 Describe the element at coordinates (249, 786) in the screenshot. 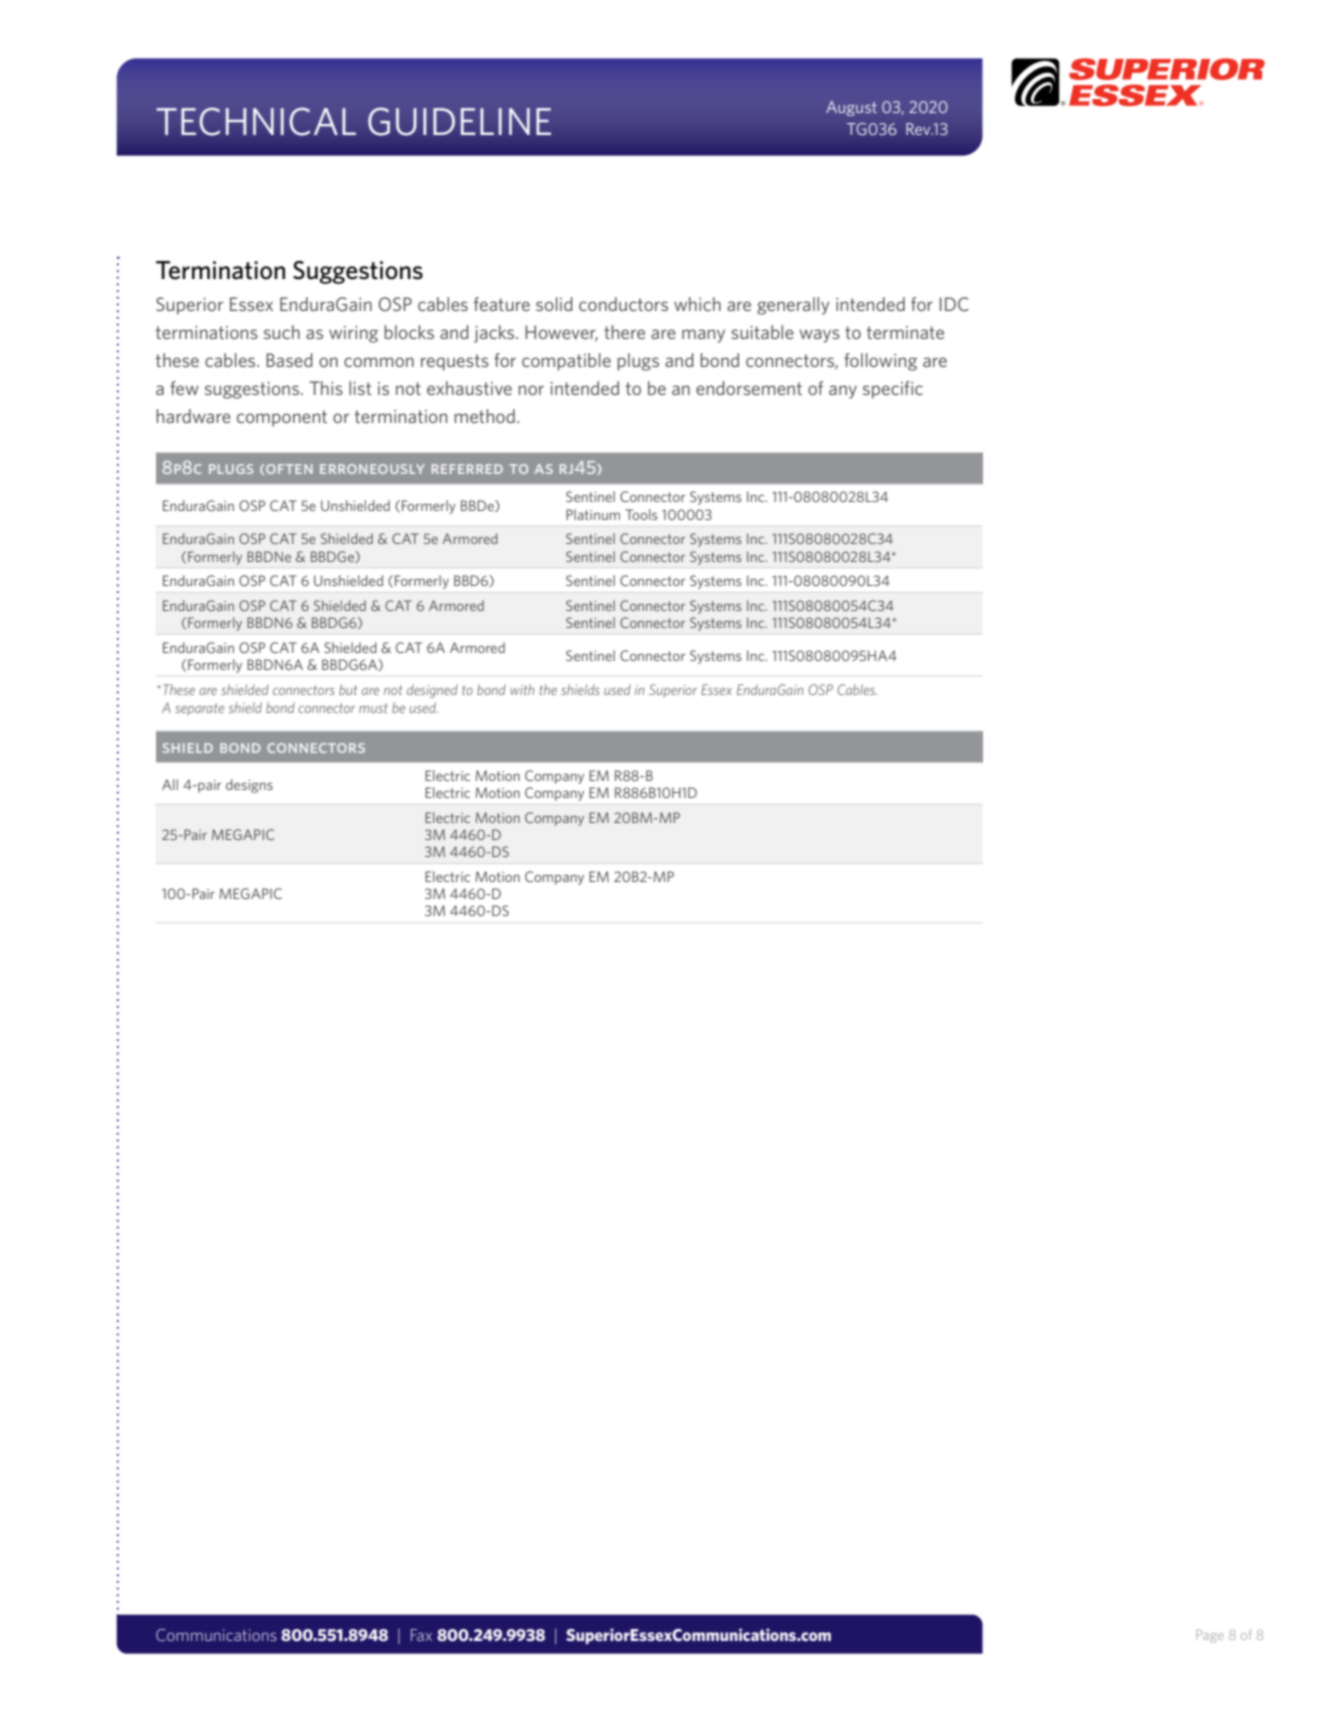

I see `designs` at that location.
